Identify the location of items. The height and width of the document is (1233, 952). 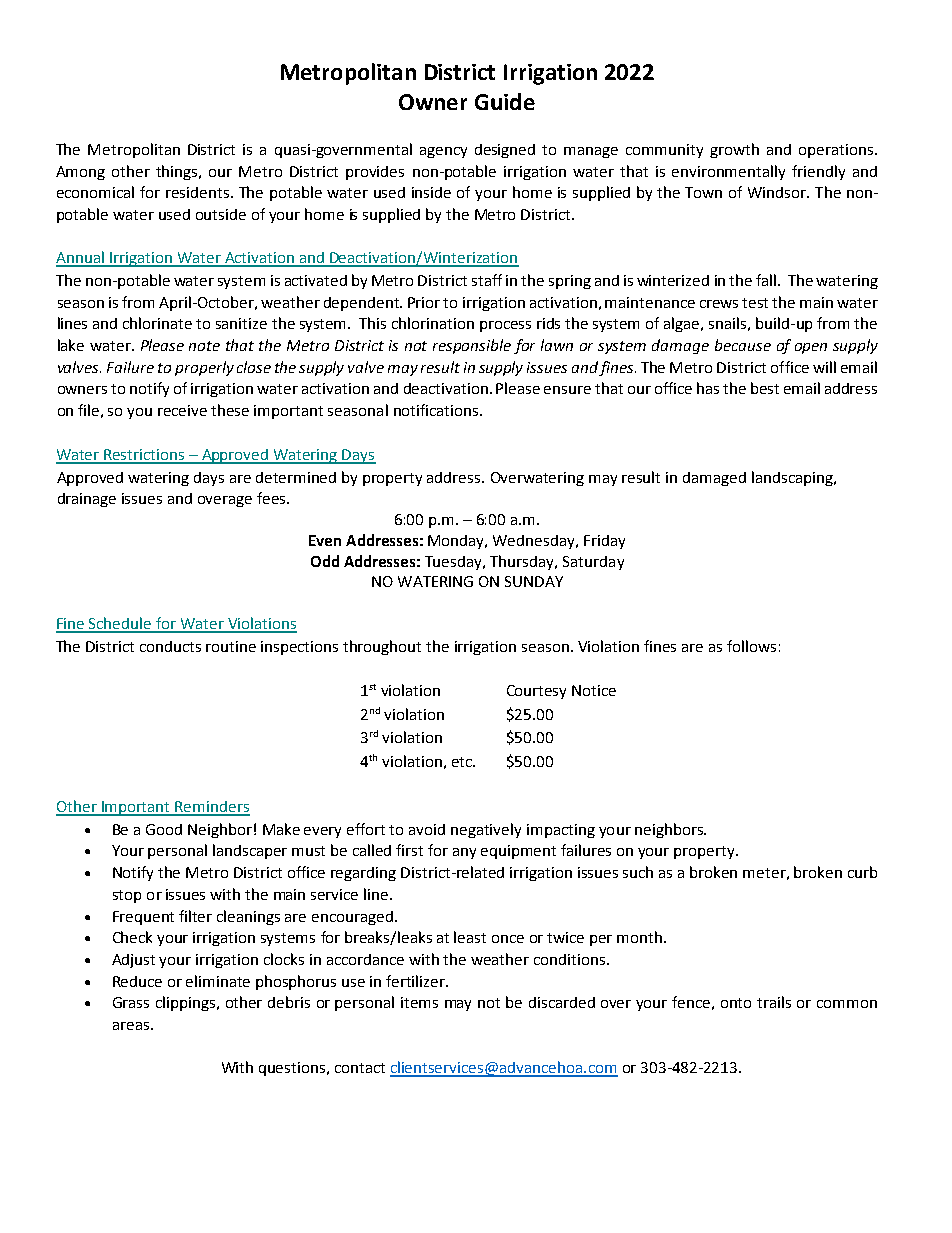
(419, 1002).
